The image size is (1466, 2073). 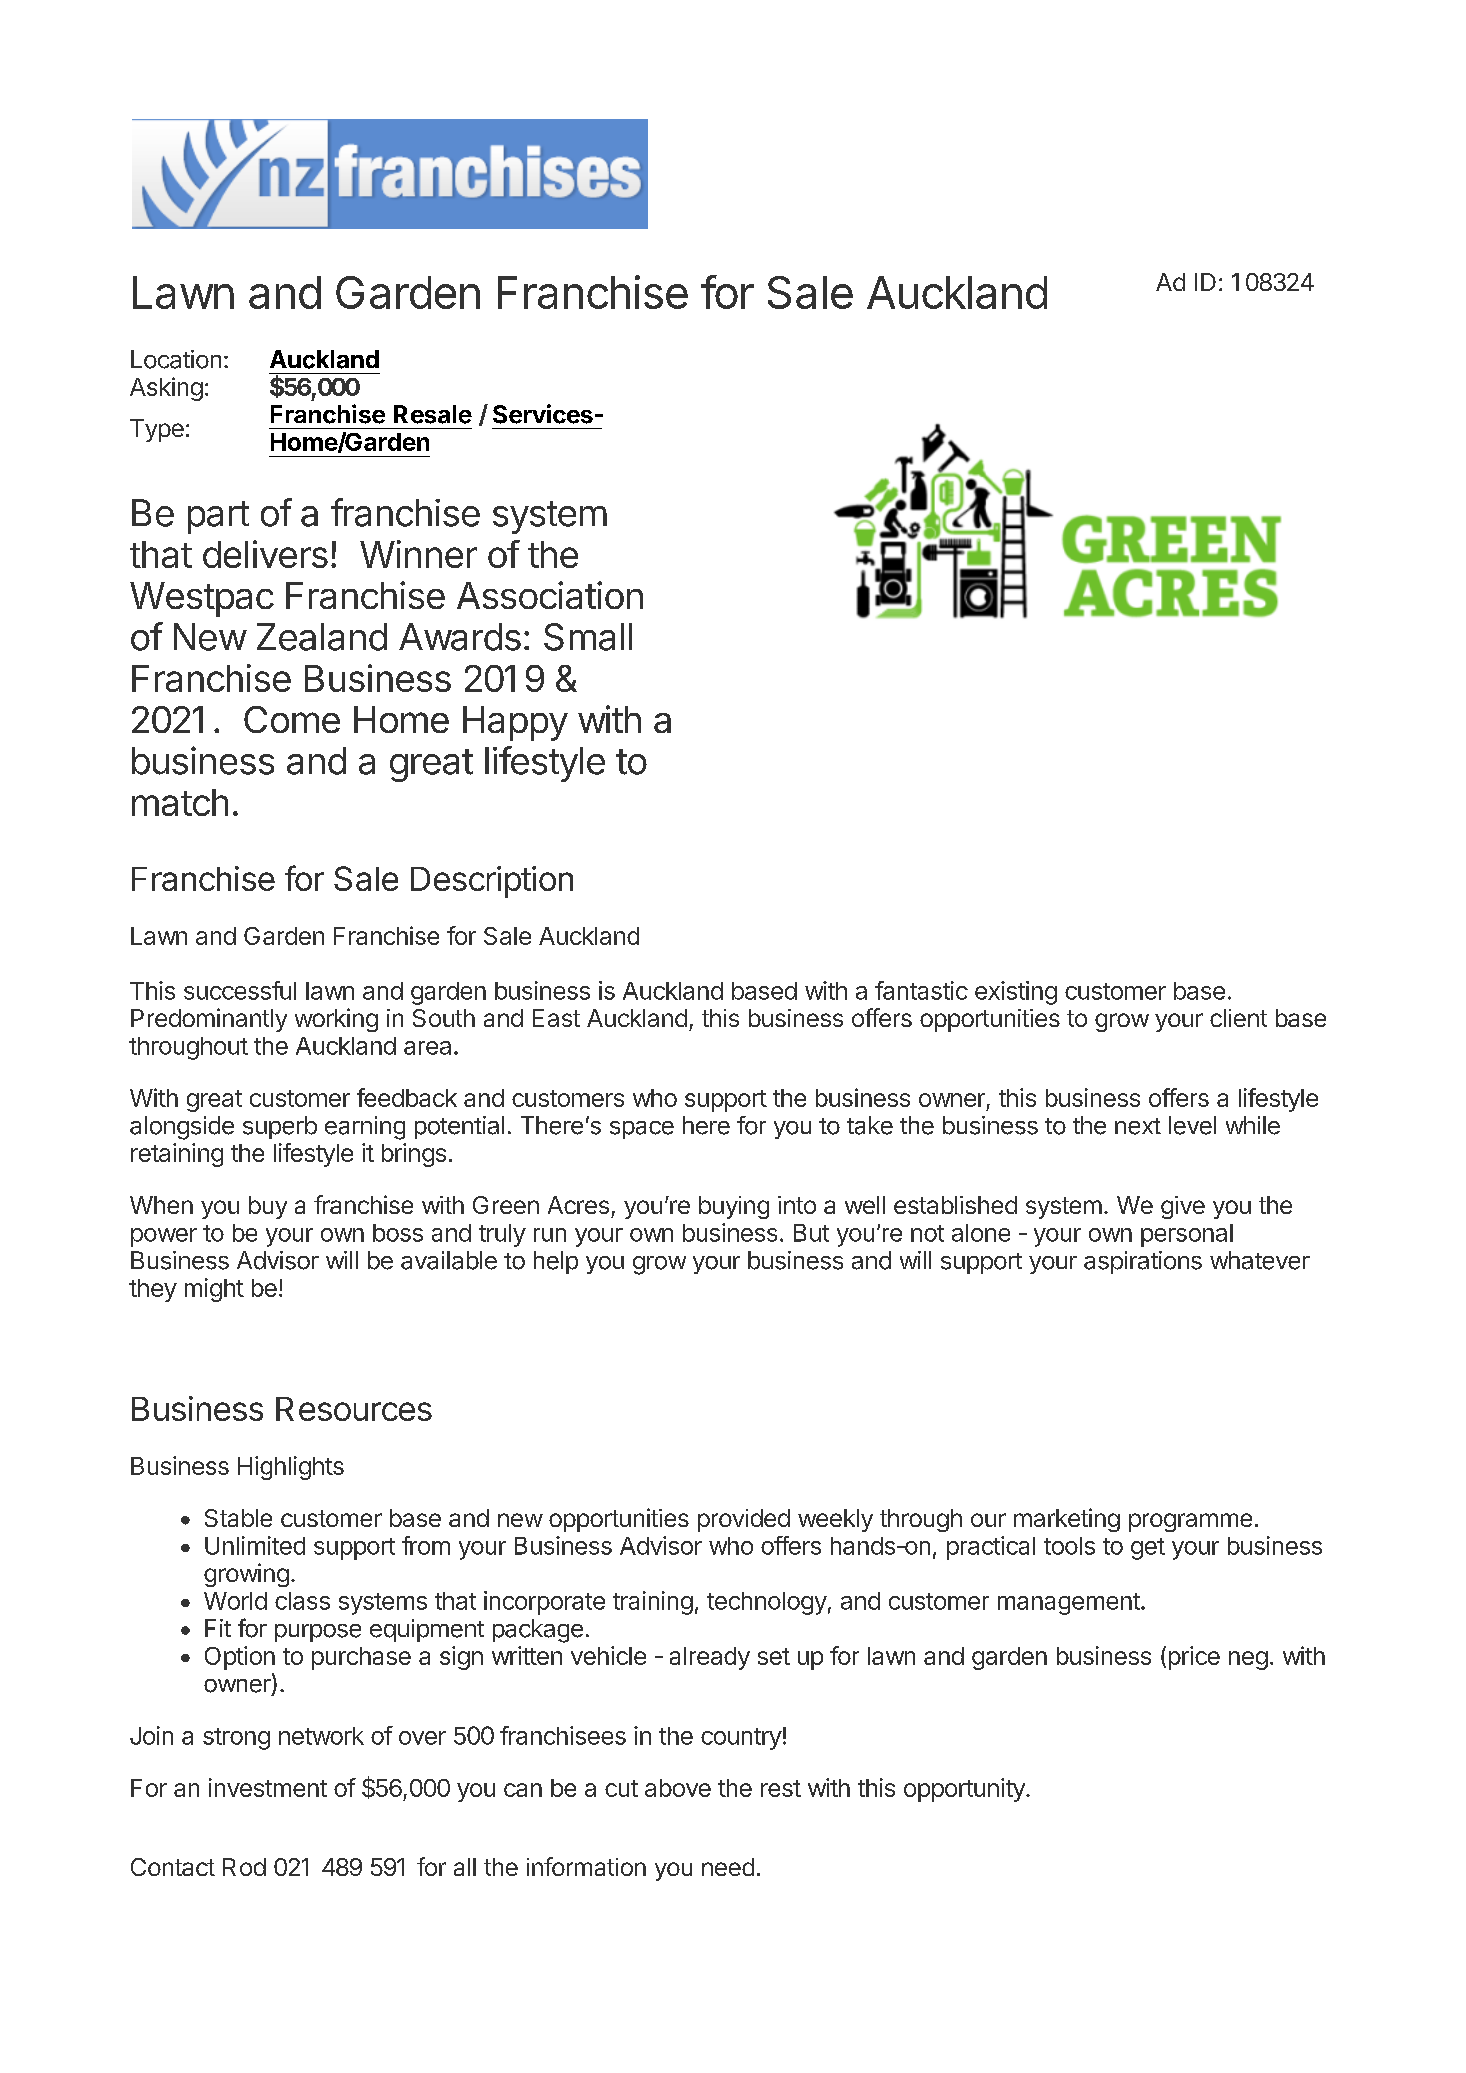 What do you see at coordinates (166, 389) in the screenshot?
I see `Asking` at bounding box center [166, 389].
